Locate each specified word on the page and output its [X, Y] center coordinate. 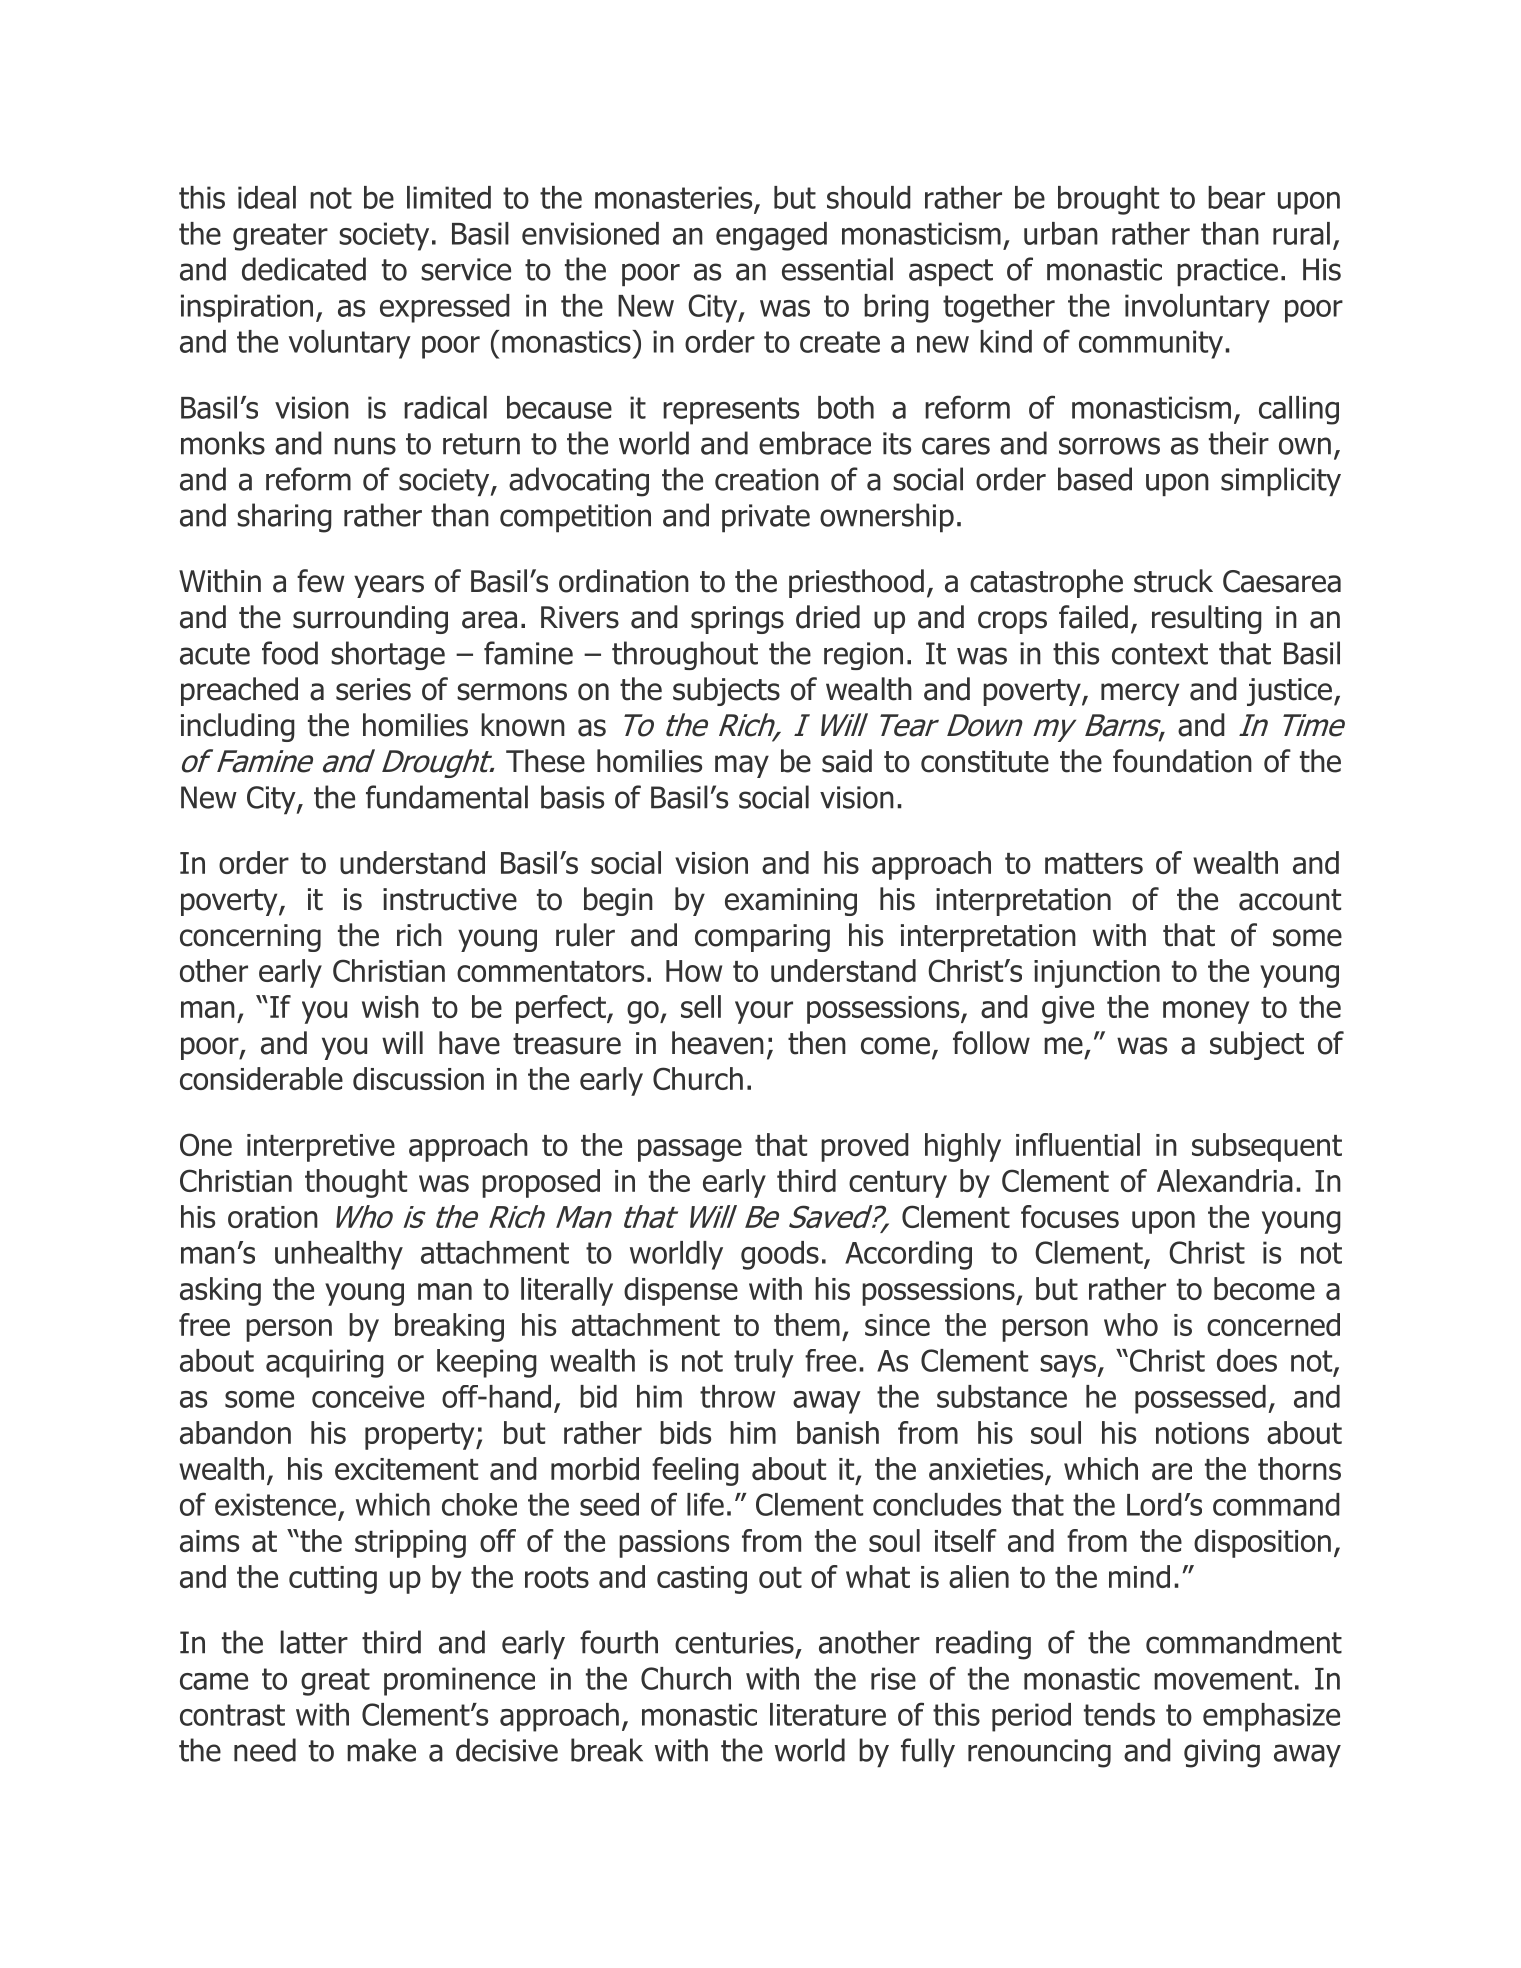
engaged [771, 236]
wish [390, 1006]
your [764, 1012]
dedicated [304, 269]
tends [1119, 1714]
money [1206, 1012]
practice [1227, 272]
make [381, 1750]
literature [828, 1714]
